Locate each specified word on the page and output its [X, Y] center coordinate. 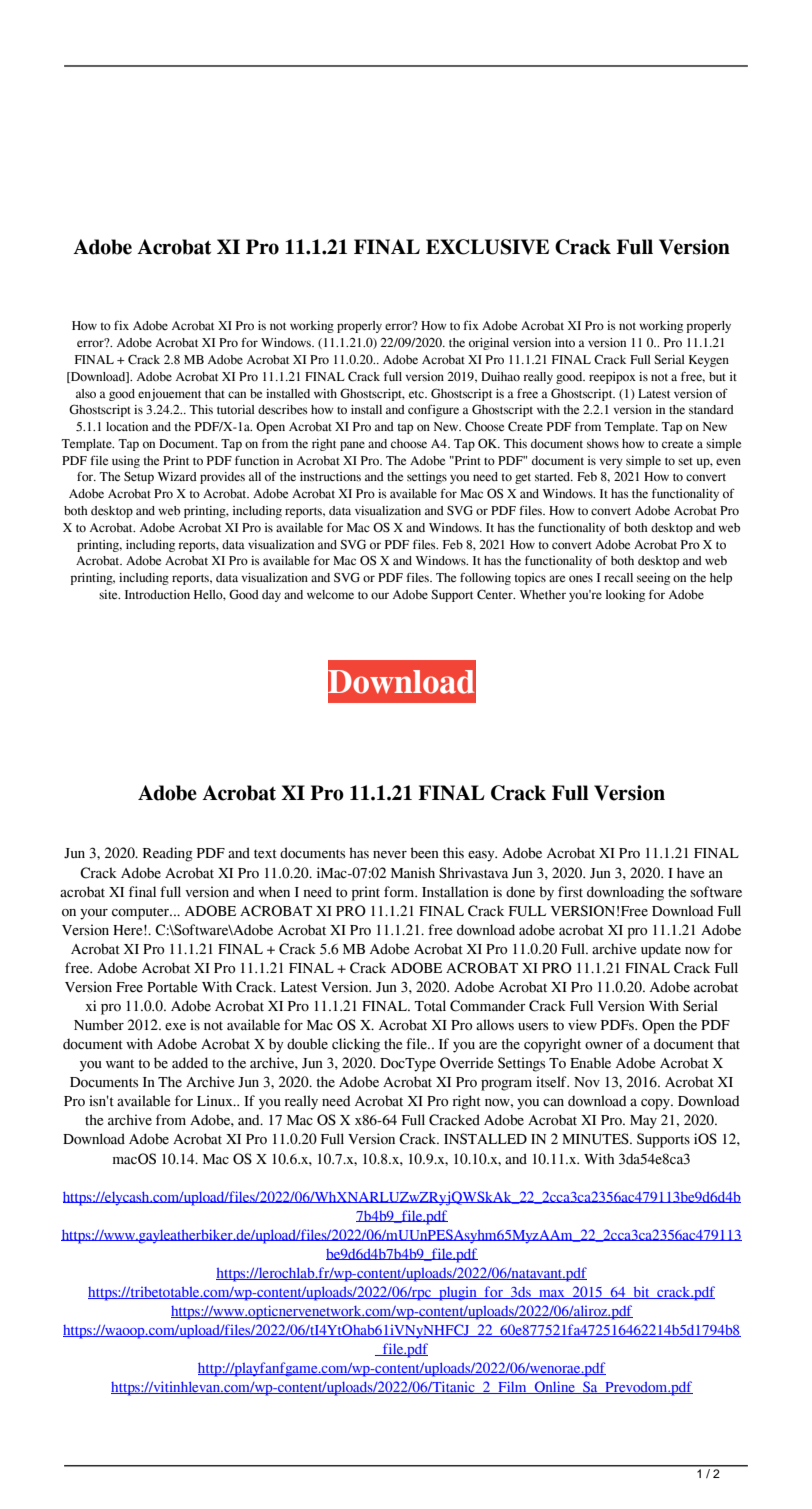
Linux [216, 1101]
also [86, 393]
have [690, 873]
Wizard [177, 476]
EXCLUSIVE [487, 247]
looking [625, 596]
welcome [330, 594]
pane [352, 446]
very [611, 463]
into [565, 342]
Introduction [157, 594]
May [643, 1122]
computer [142, 913]
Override [466, 1063]
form [400, 892]
